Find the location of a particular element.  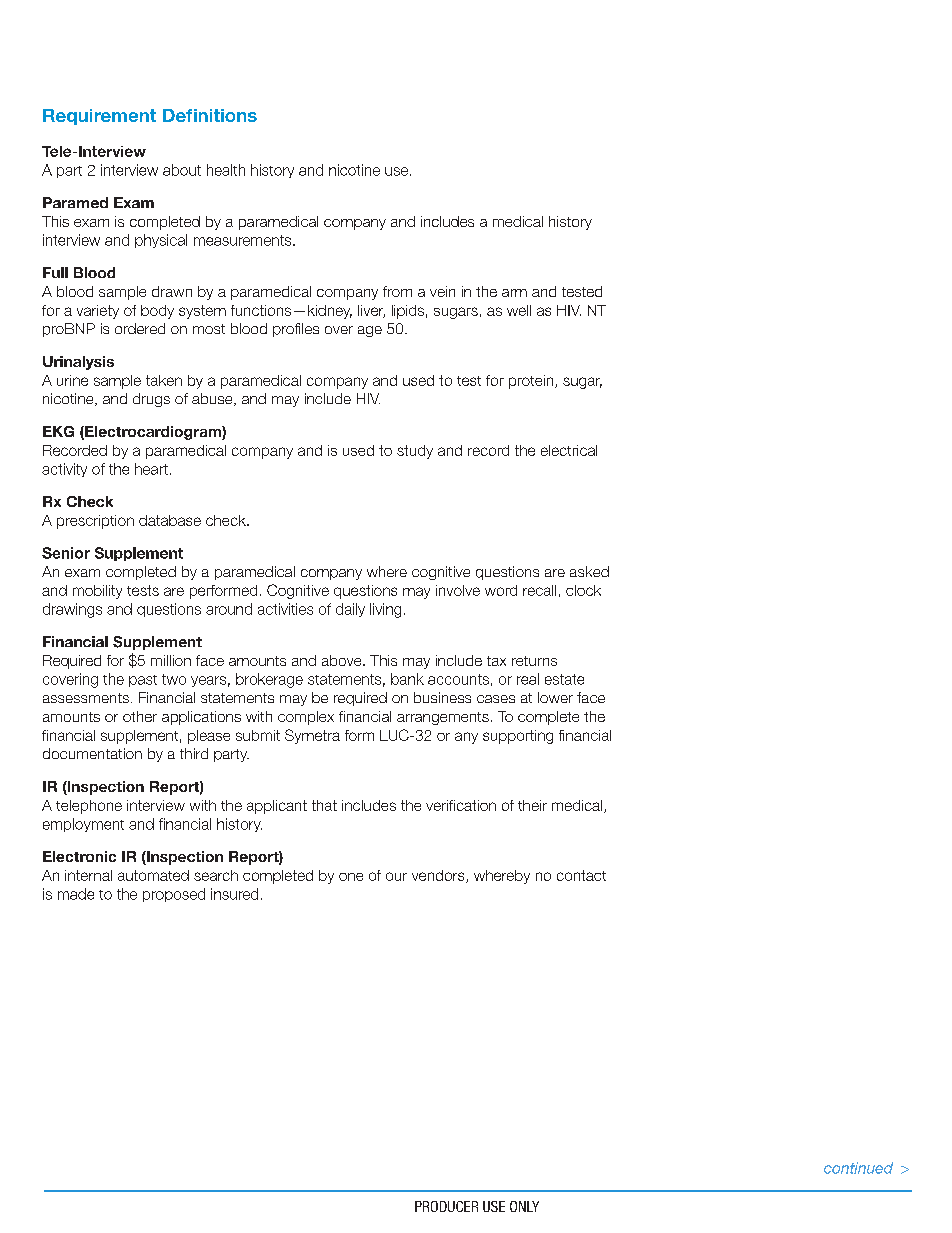

database is located at coordinates (170, 520).
